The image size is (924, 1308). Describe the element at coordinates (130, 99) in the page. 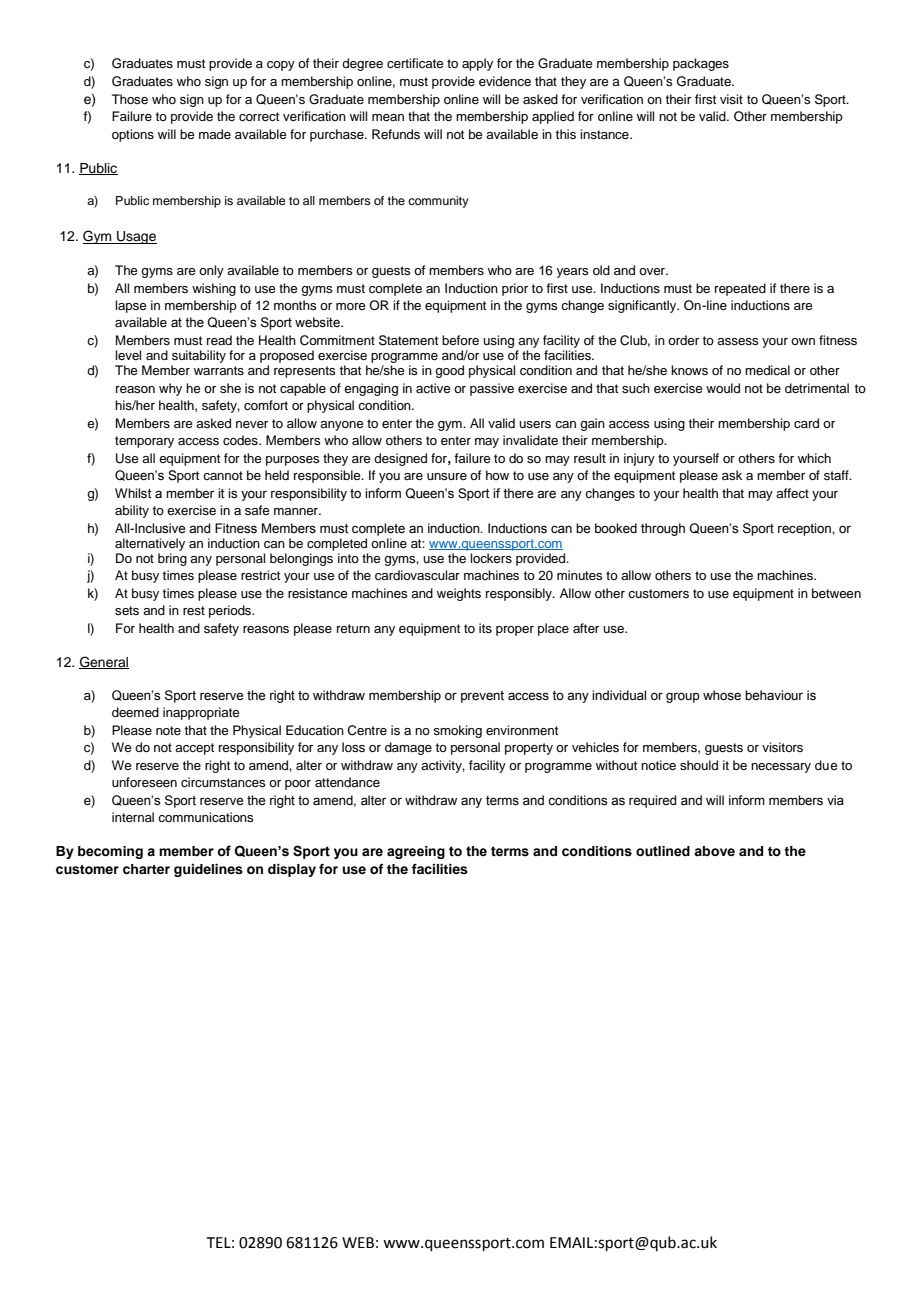

I see `Those` at that location.
